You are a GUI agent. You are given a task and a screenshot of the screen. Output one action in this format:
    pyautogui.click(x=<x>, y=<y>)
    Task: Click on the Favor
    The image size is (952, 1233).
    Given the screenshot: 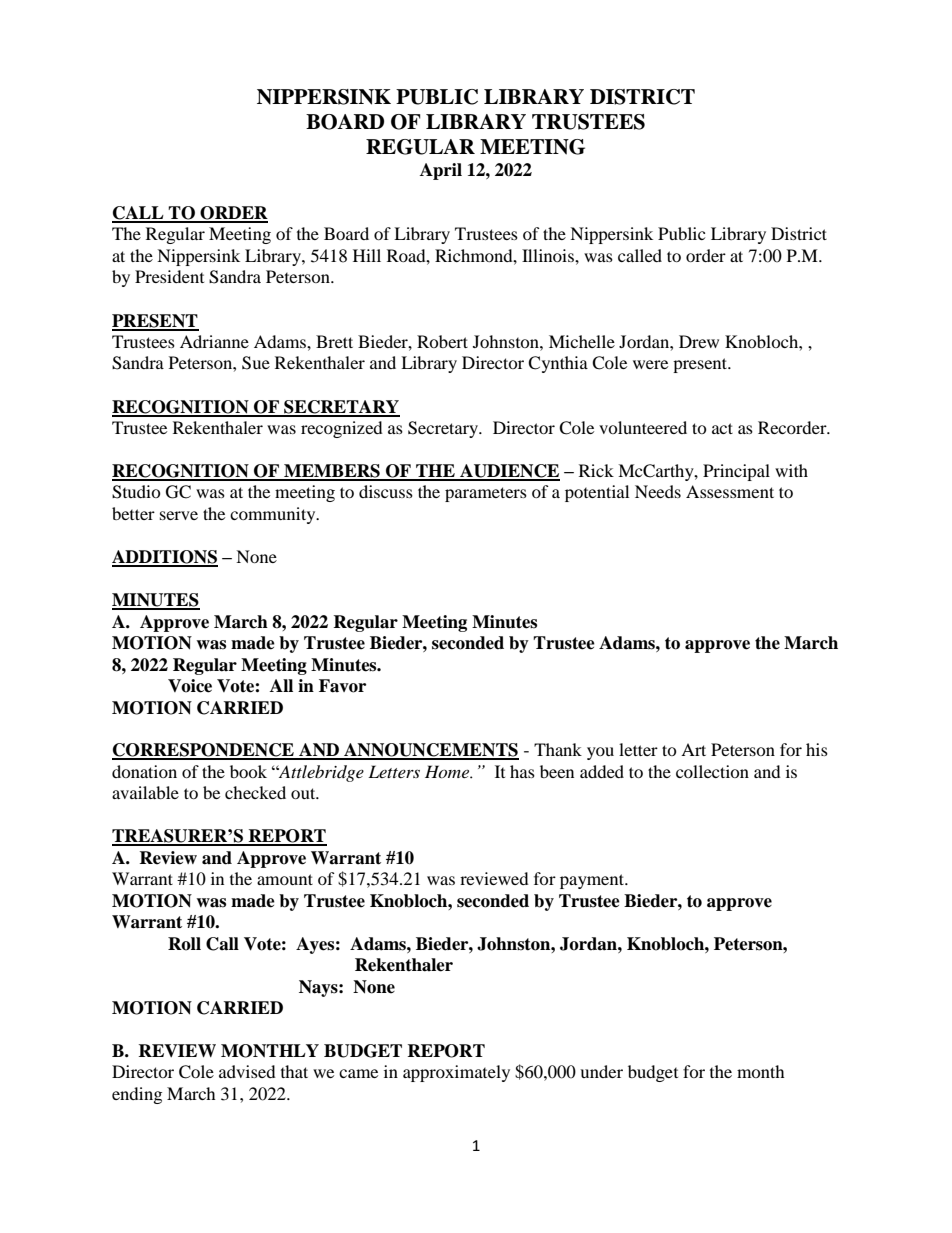 What is the action you would take?
    pyautogui.click(x=342, y=686)
